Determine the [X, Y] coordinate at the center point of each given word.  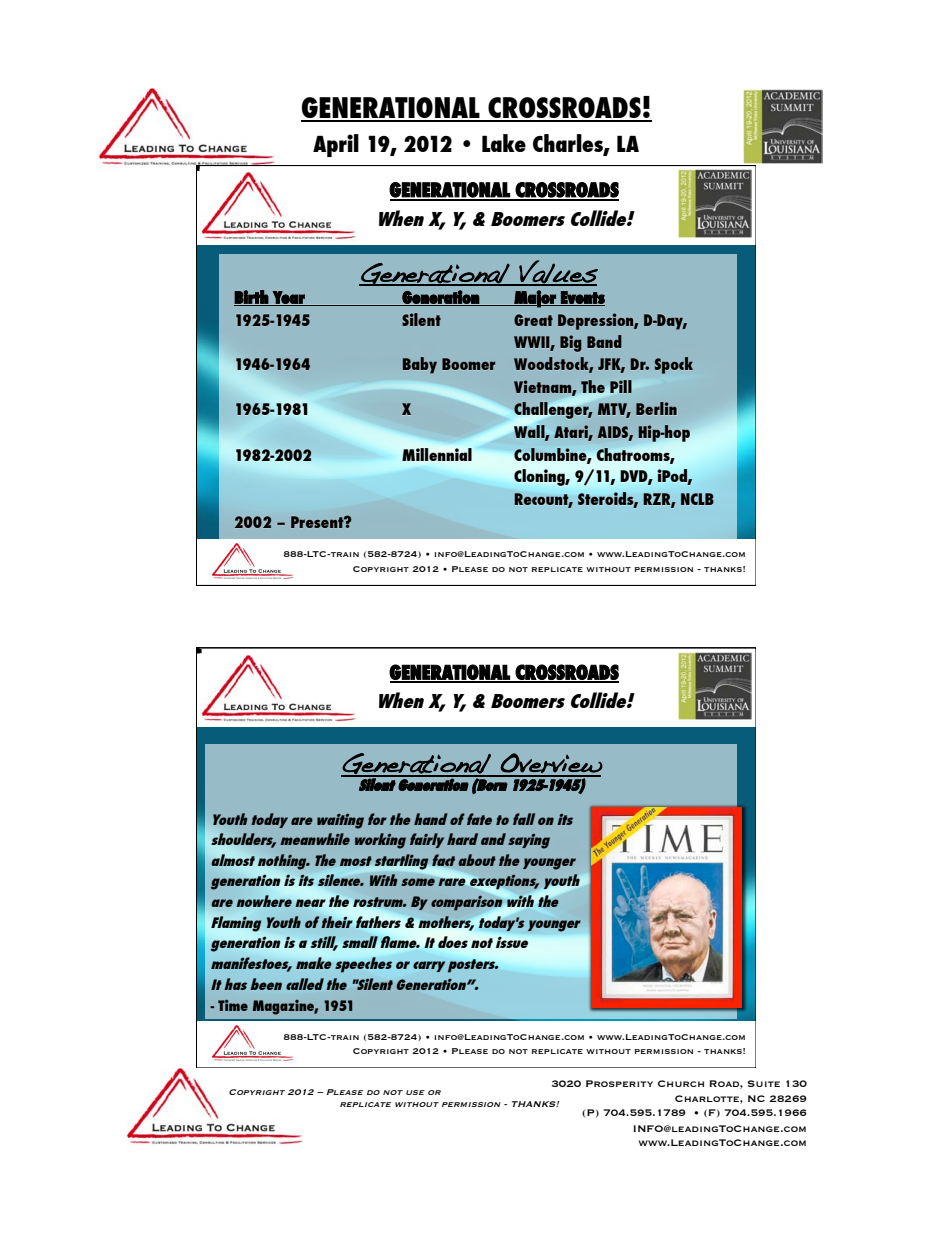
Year [289, 298]
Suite [764, 1083]
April [336, 145]
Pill [621, 386]
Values [557, 272]
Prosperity [619, 1083]
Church [681, 1083]
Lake [504, 143]
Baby [420, 365]
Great [533, 320]
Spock [674, 365]
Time [233, 1005]
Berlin [656, 408]
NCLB [697, 499]
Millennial [437, 454]
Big [571, 343]
